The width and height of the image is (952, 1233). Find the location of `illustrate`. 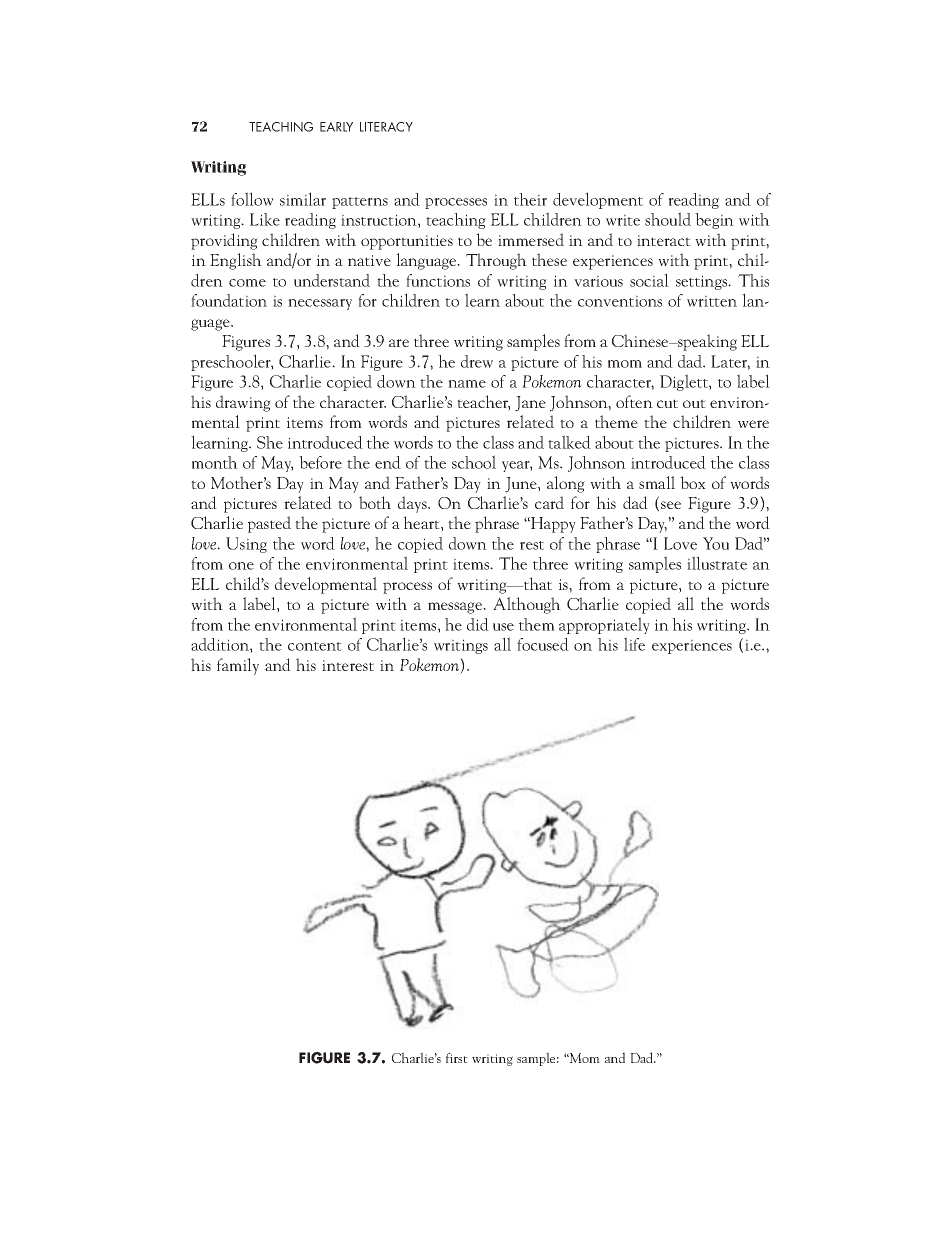

illustrate is located at coordinates (717, 563).
